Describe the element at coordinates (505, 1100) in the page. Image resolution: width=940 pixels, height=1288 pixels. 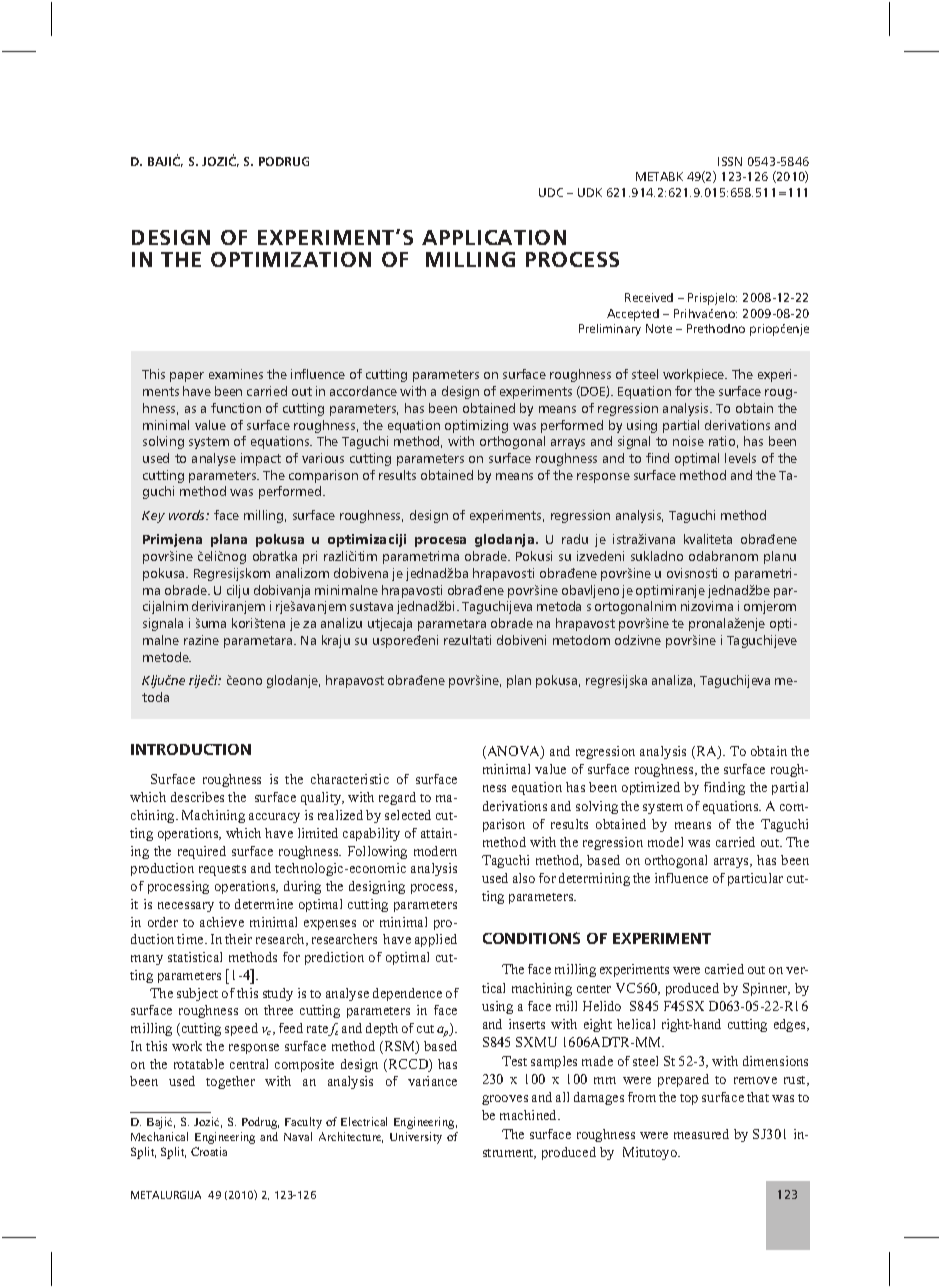
I see `grooves` at that location.
